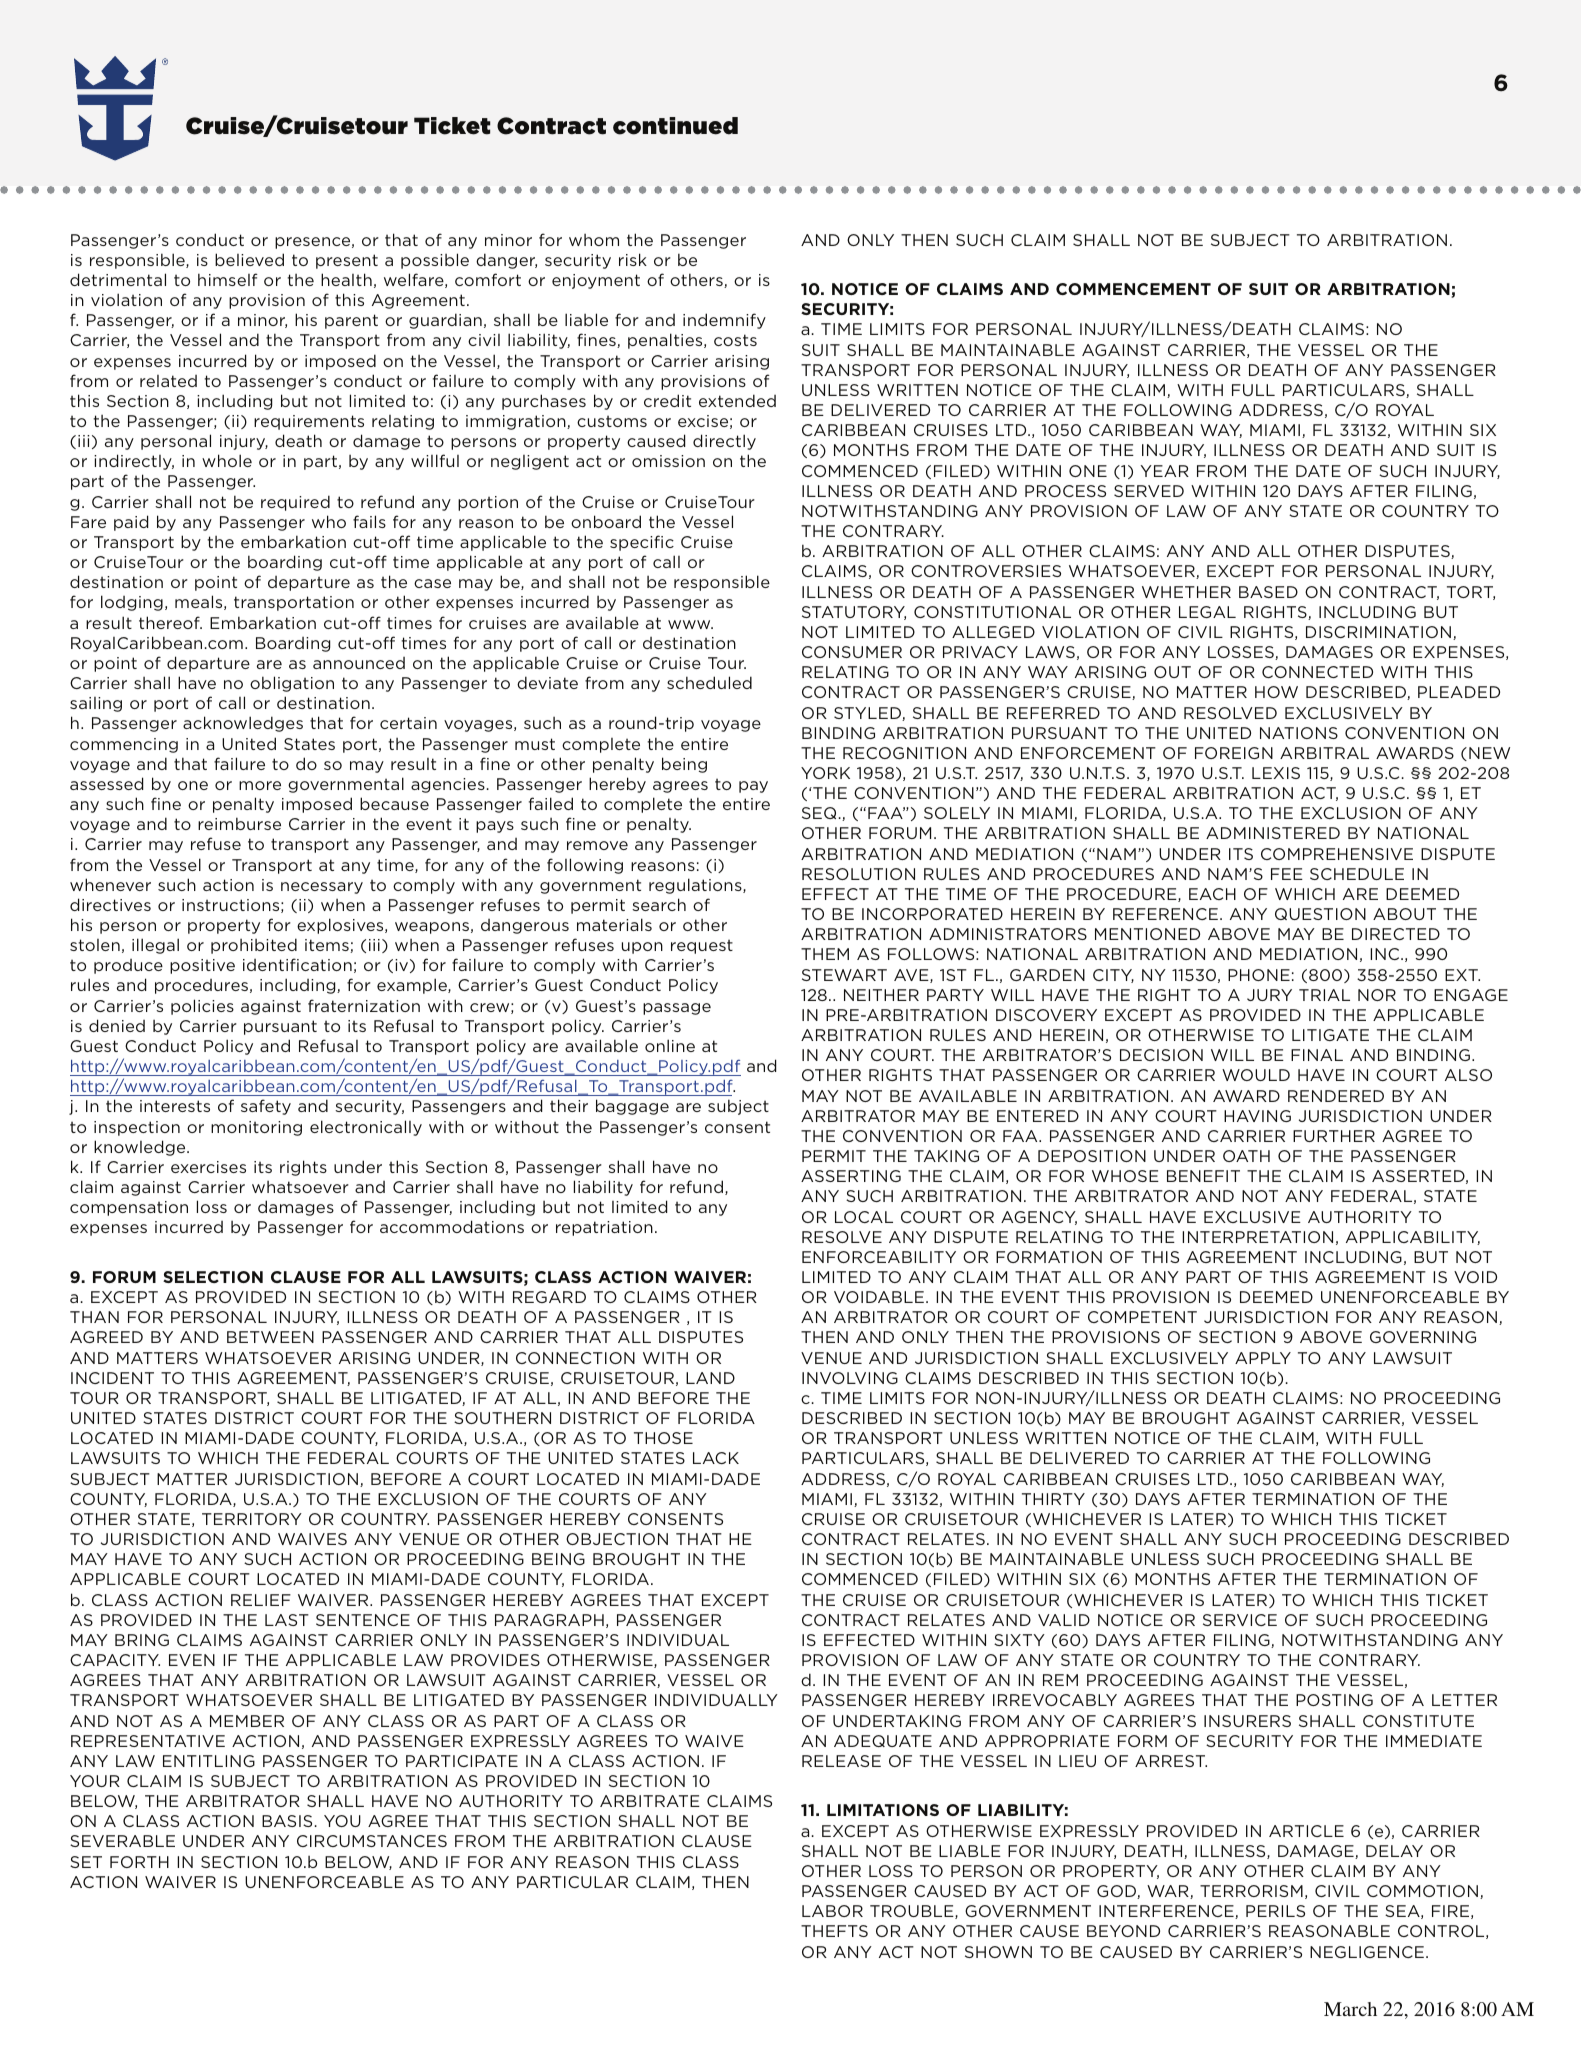 The width and height of the screenshot is (1581, 2047). What do you see at coordinates (322, 888) in the screenshot?
I see `necessary` at bounding box center [322, 888].
